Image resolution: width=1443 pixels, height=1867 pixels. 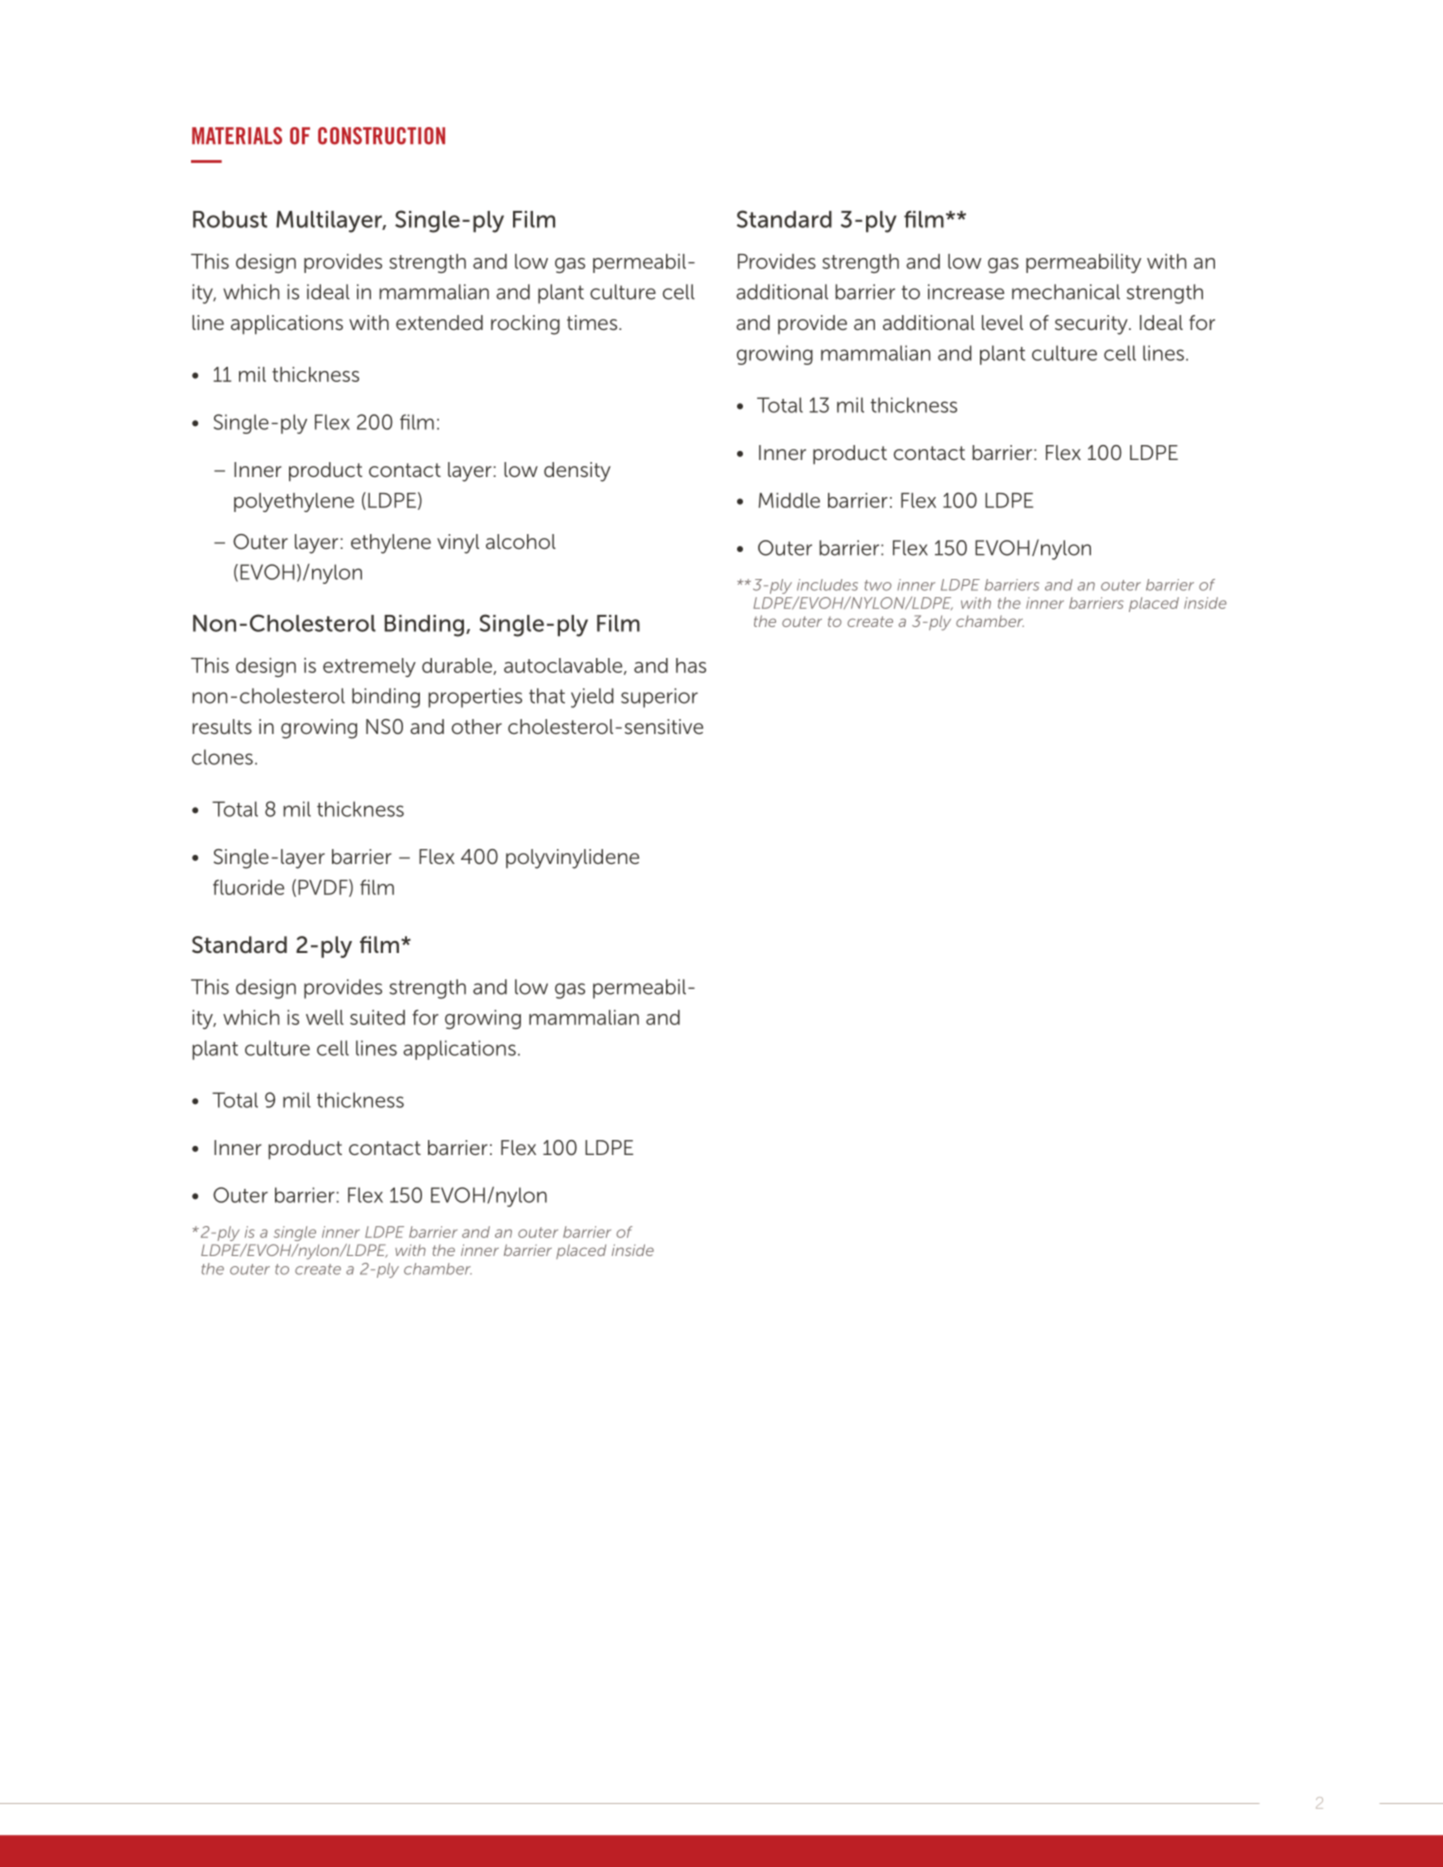 What do you see at coordinates (439, 322) in the image?
I see `extended` at bounding box center [439, 322].
